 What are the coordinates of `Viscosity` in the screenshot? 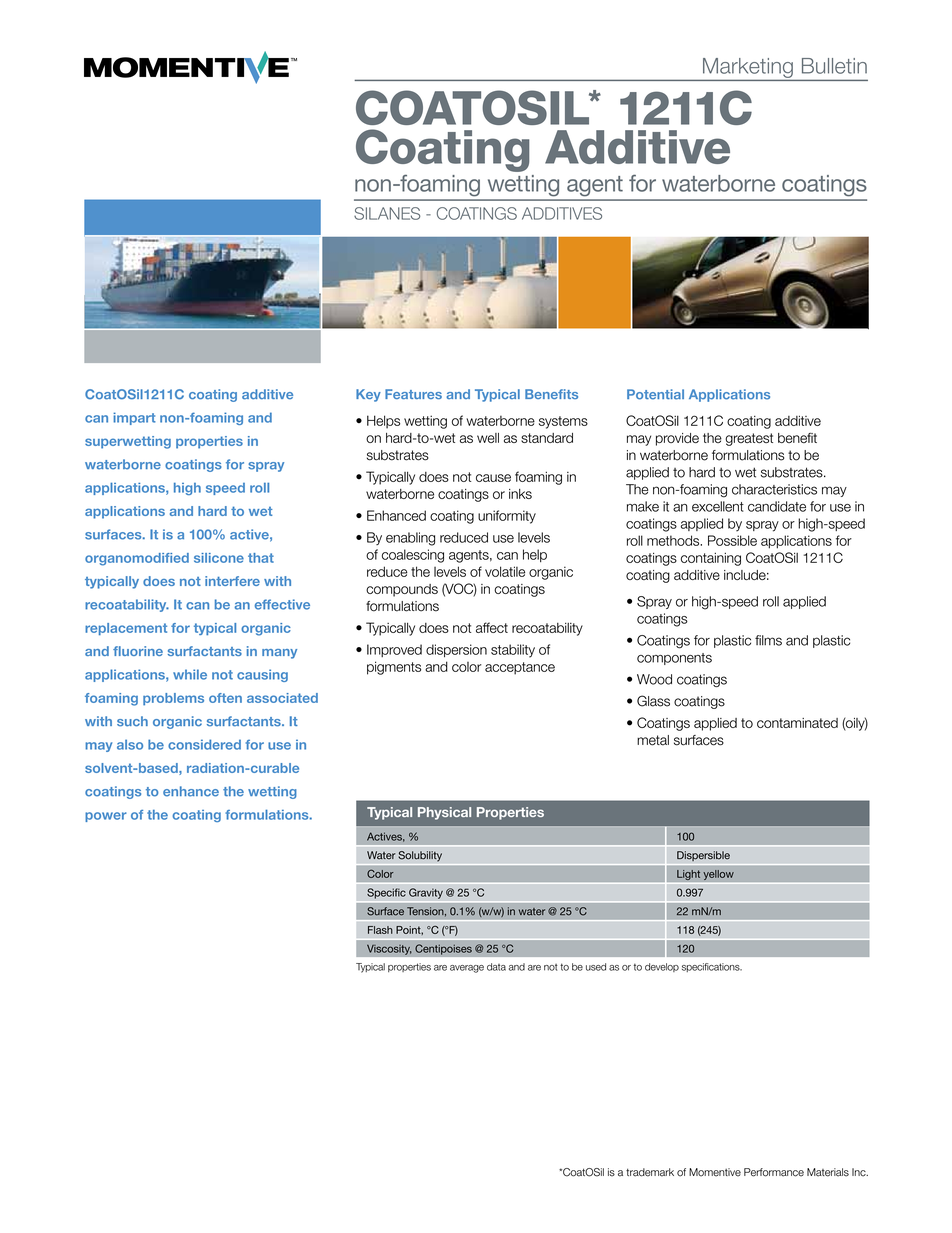 It's located at (389, 949).
